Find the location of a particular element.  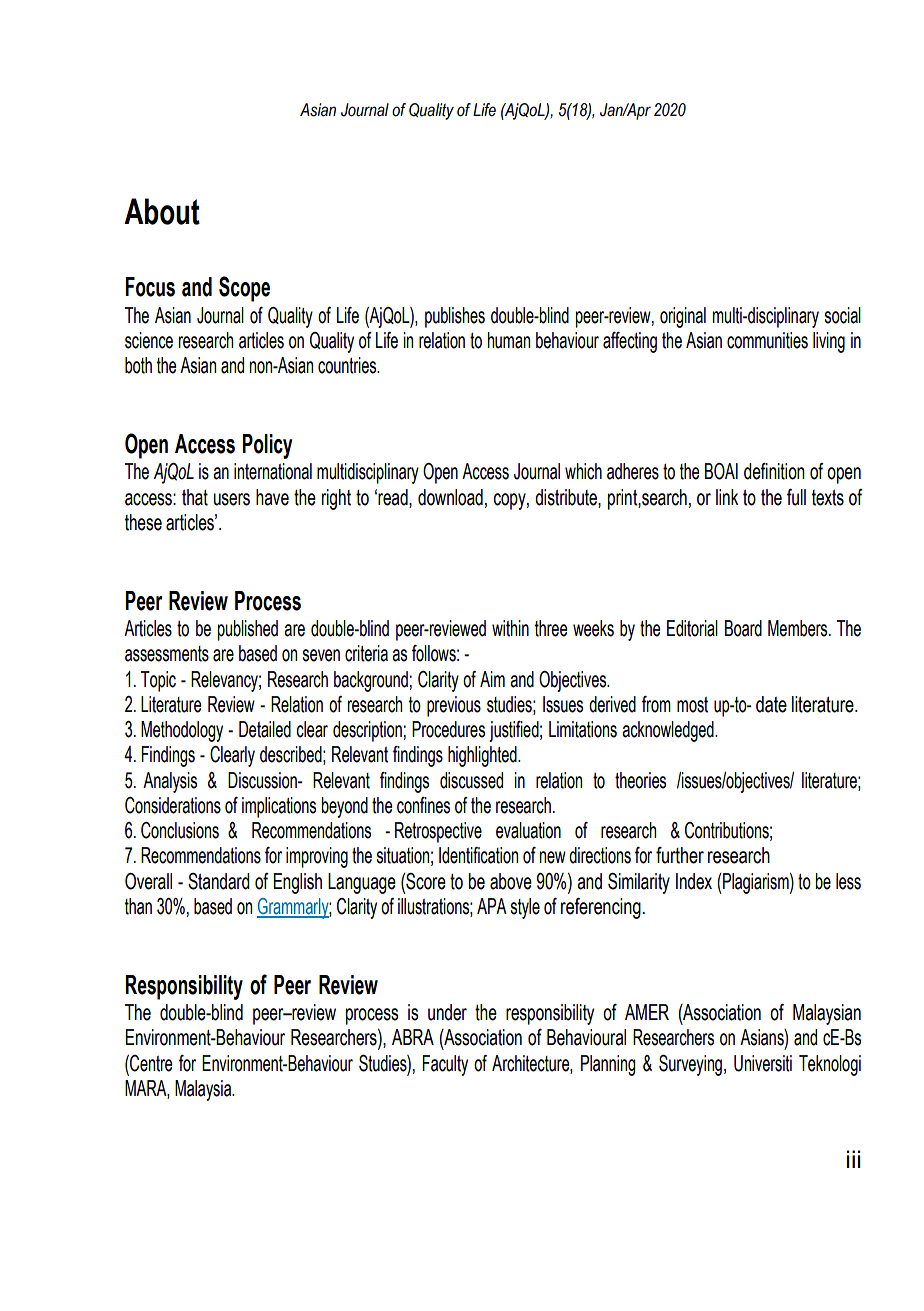

Conclusions is located at coordinates (180, 830).
